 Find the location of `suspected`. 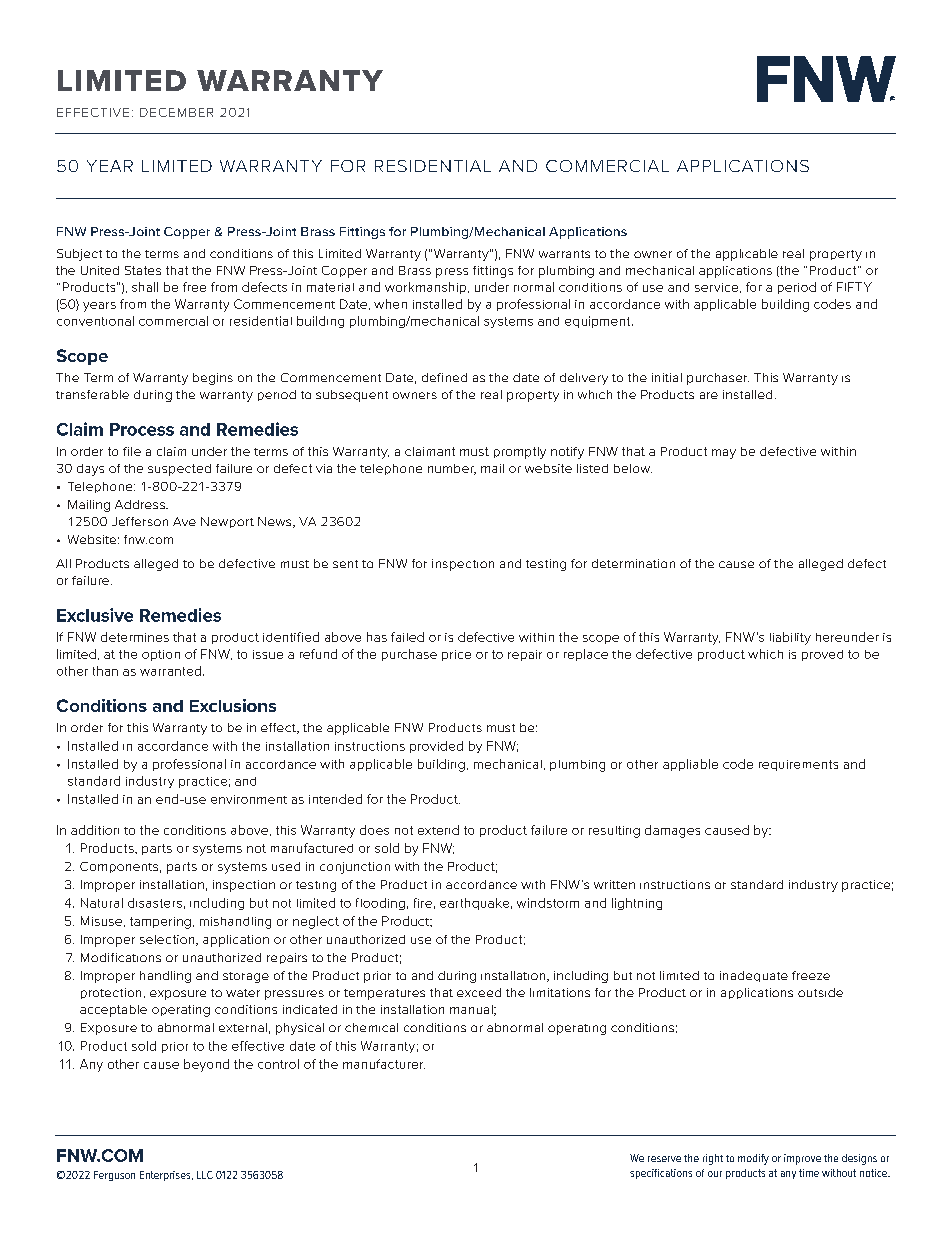

suspected is located at coordinates (179, 470).
